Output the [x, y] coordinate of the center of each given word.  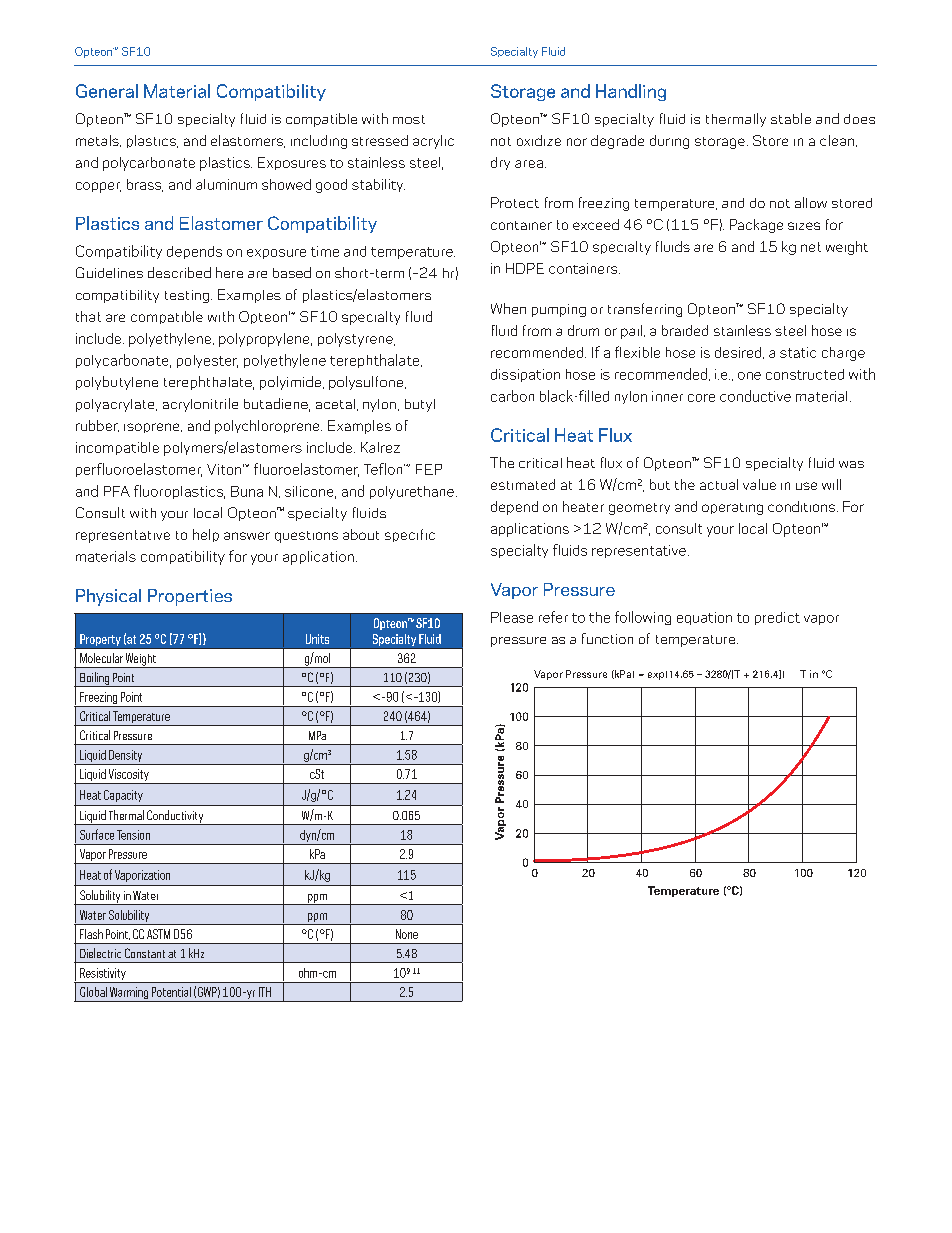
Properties [190, 597]
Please [512, 617]
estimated [523, 484]
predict [777, 618]
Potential [171, 992]
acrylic [433, 142]
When [508, 308]
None [407, 934]
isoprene [153, 428]
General [107, 91]
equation [704, 618]
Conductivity [175, 817]
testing [188, 296]
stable [791, 118]
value [759, 484]
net [811, 247]
